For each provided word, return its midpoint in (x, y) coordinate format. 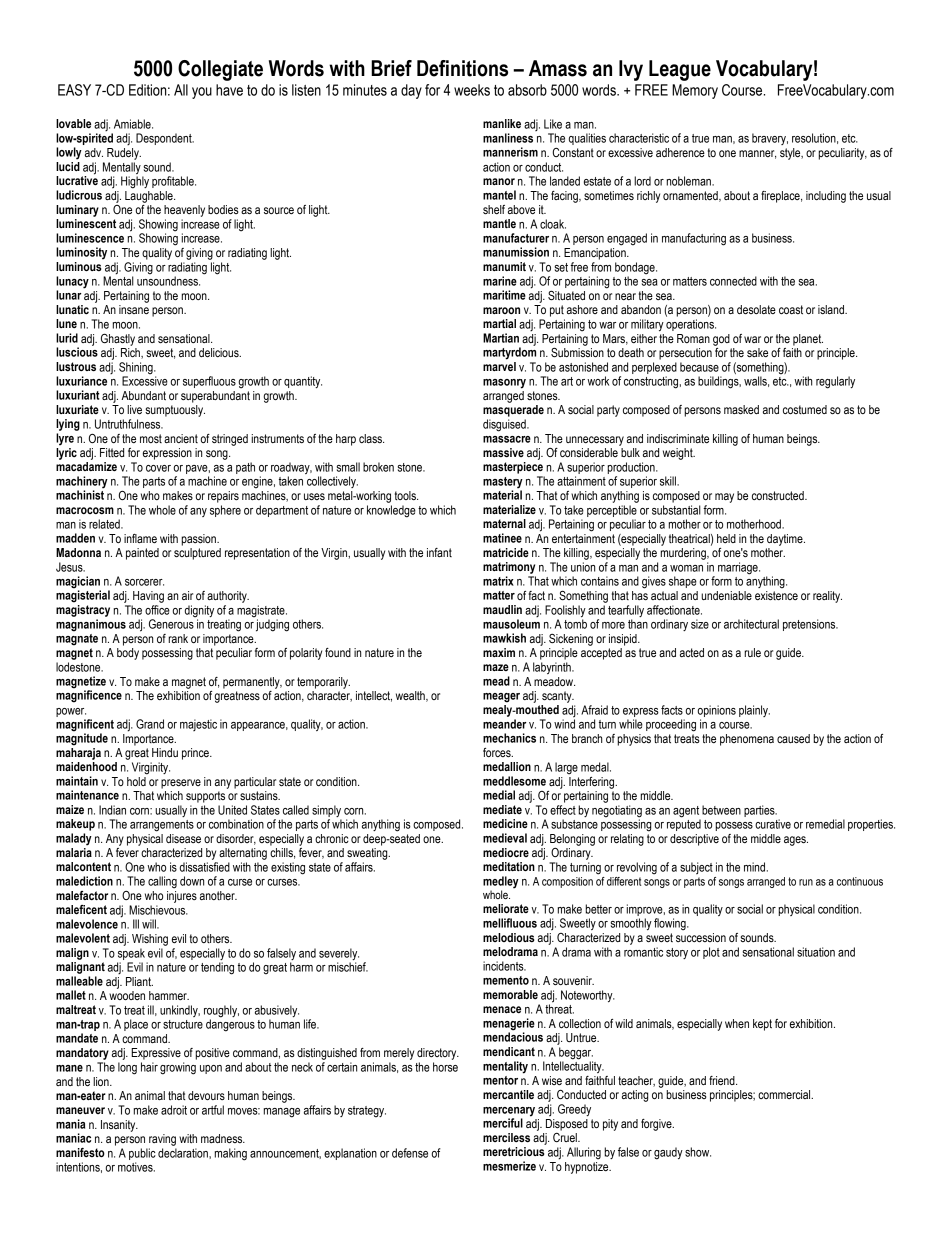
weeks (472, 90)
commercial (785, 1094)
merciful (503, 1123)
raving (162, 1140)
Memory (695, 91)
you (202, 93)
